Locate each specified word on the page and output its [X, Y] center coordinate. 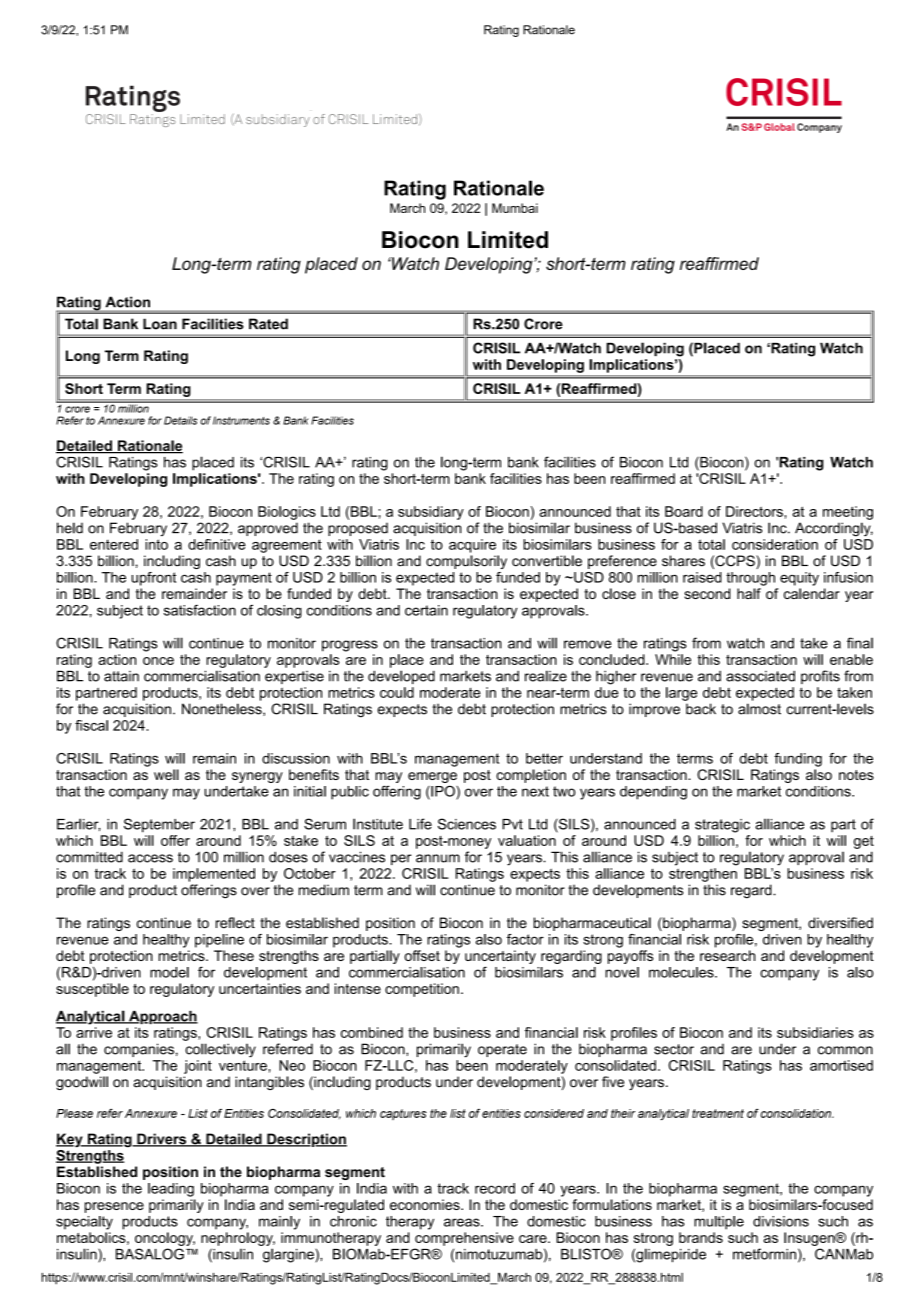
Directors [755, 511]
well [166, 774]
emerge [432, 777]
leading [171, 1190]
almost [759, 709]
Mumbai [515, 208]
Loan [160, 324]
